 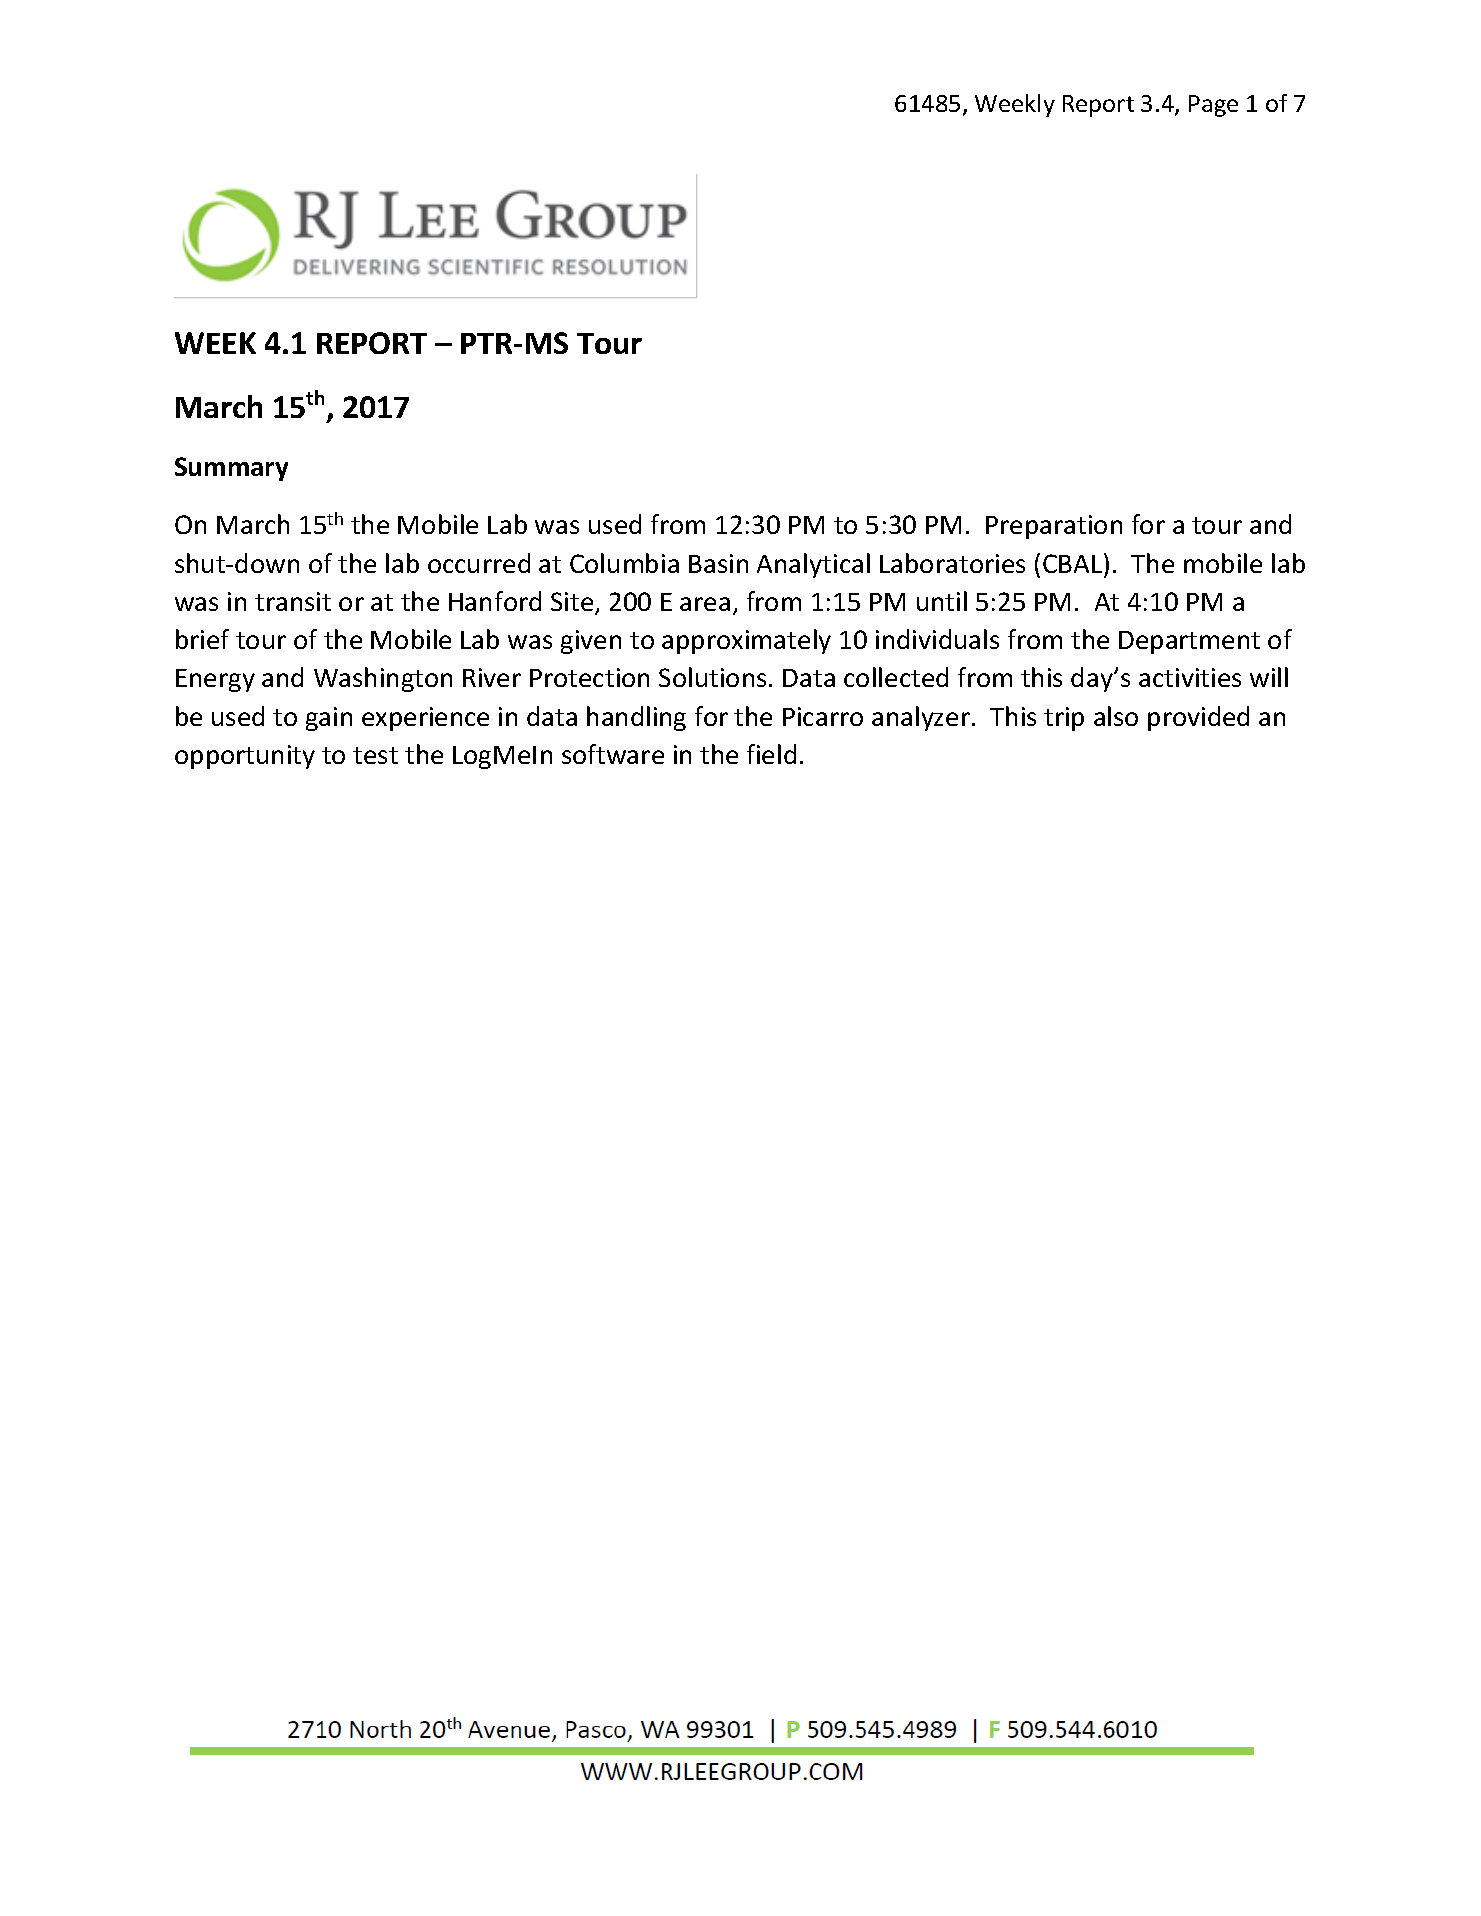 I want to click on Page, so click(x=1213, y=106).
